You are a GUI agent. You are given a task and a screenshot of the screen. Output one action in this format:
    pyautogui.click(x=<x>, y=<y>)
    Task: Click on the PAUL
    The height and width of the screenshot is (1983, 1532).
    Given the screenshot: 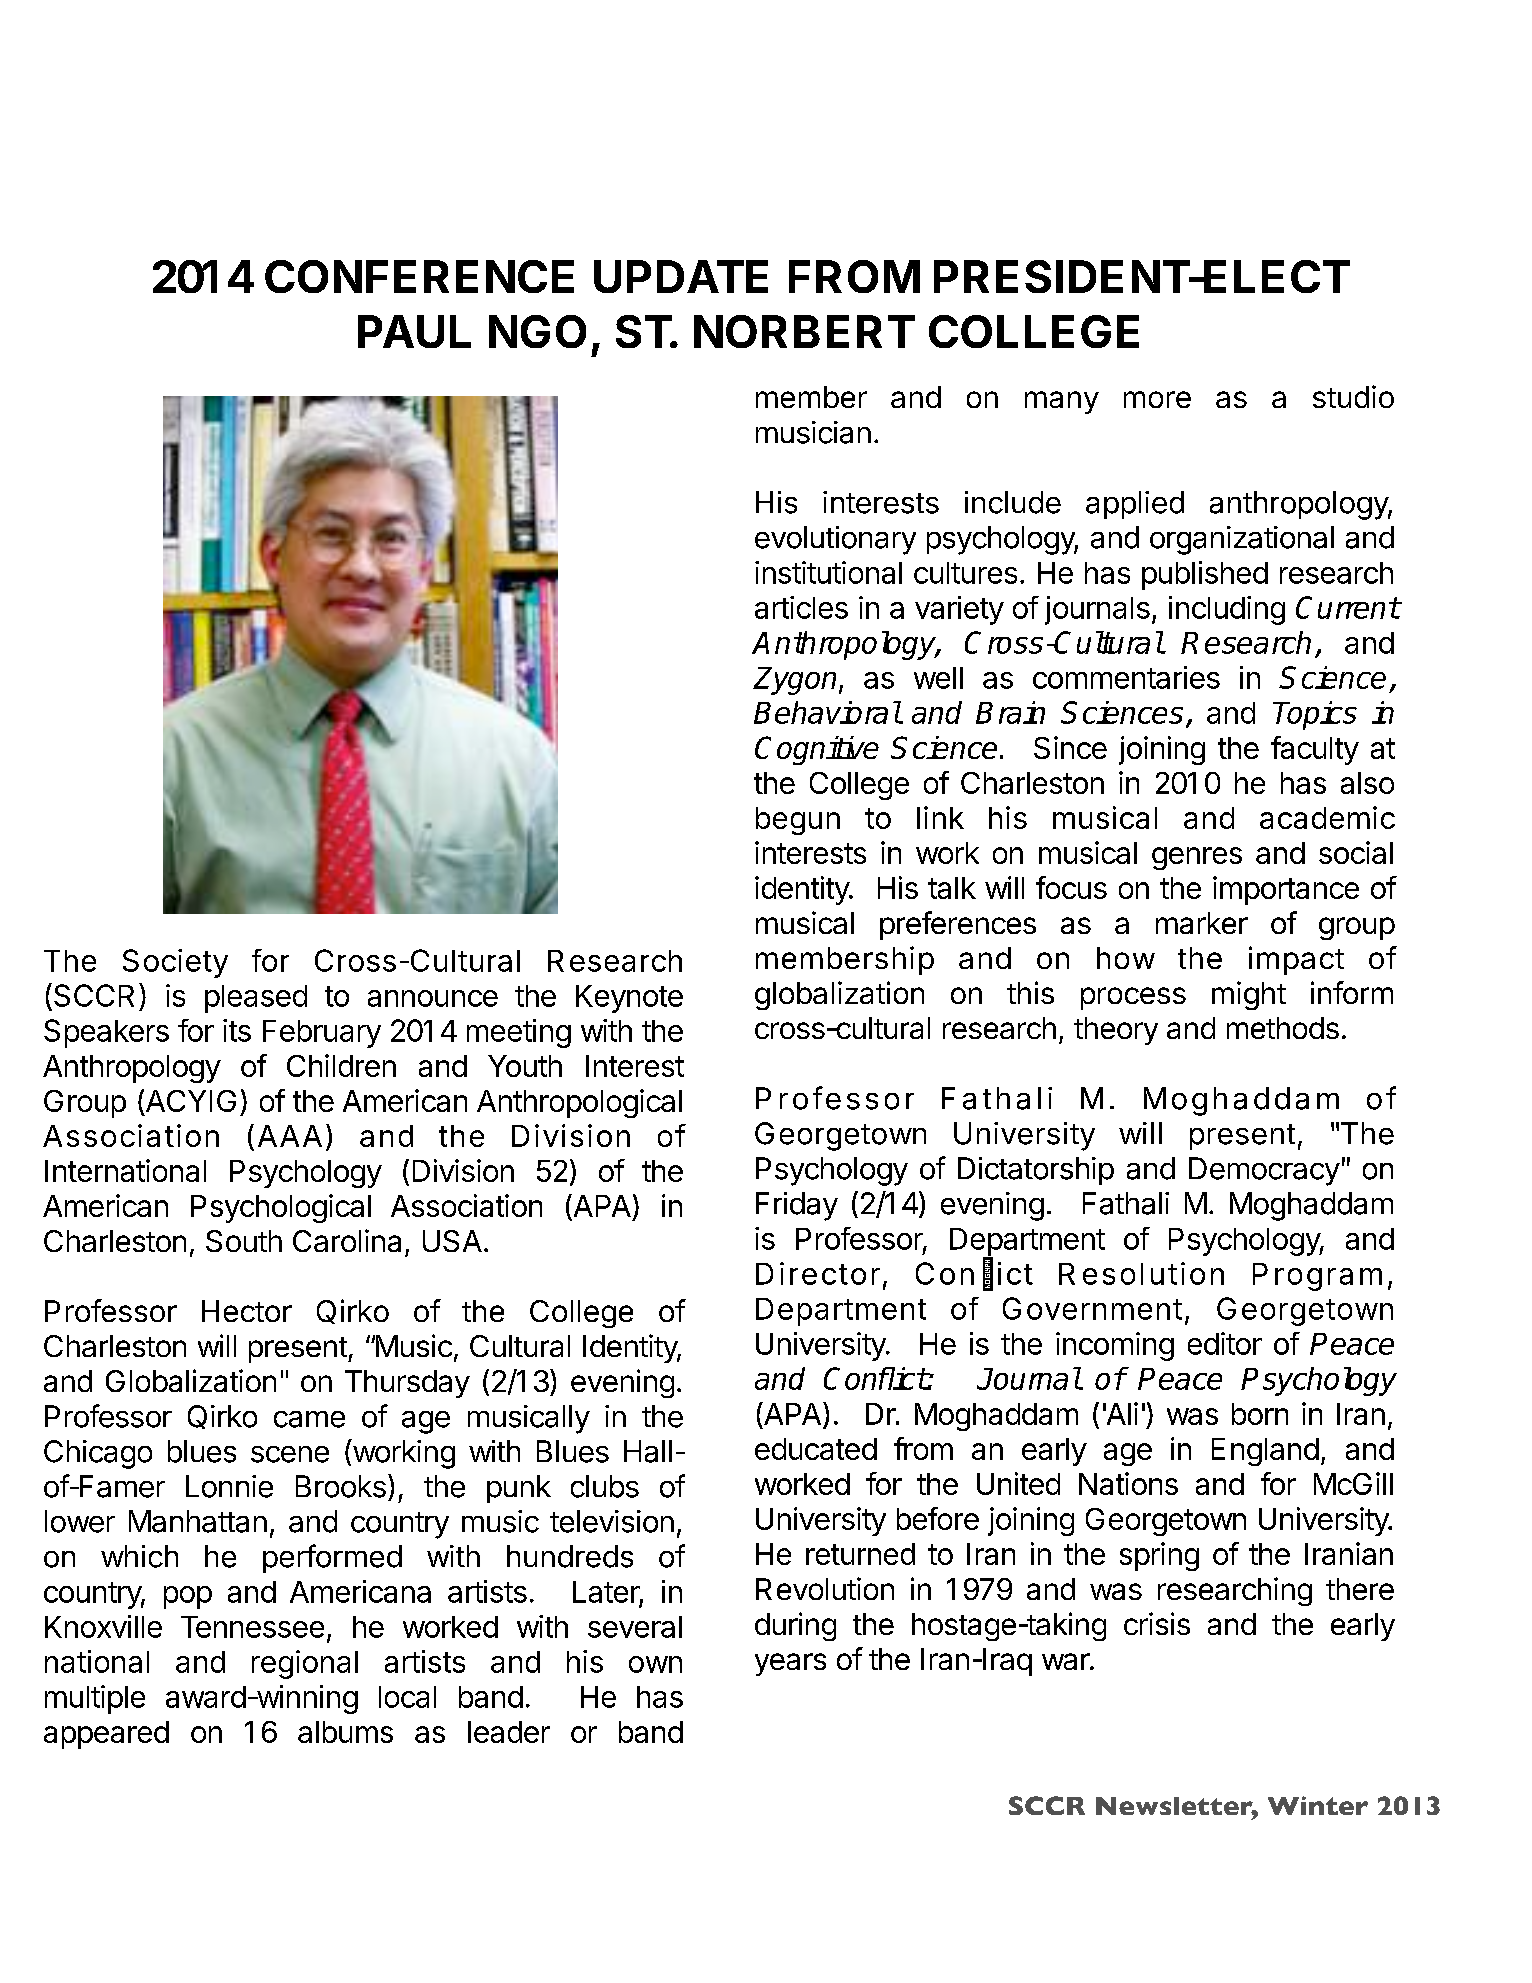 What is the action you would take?
    pyautogui.click(x=414, y=331)
